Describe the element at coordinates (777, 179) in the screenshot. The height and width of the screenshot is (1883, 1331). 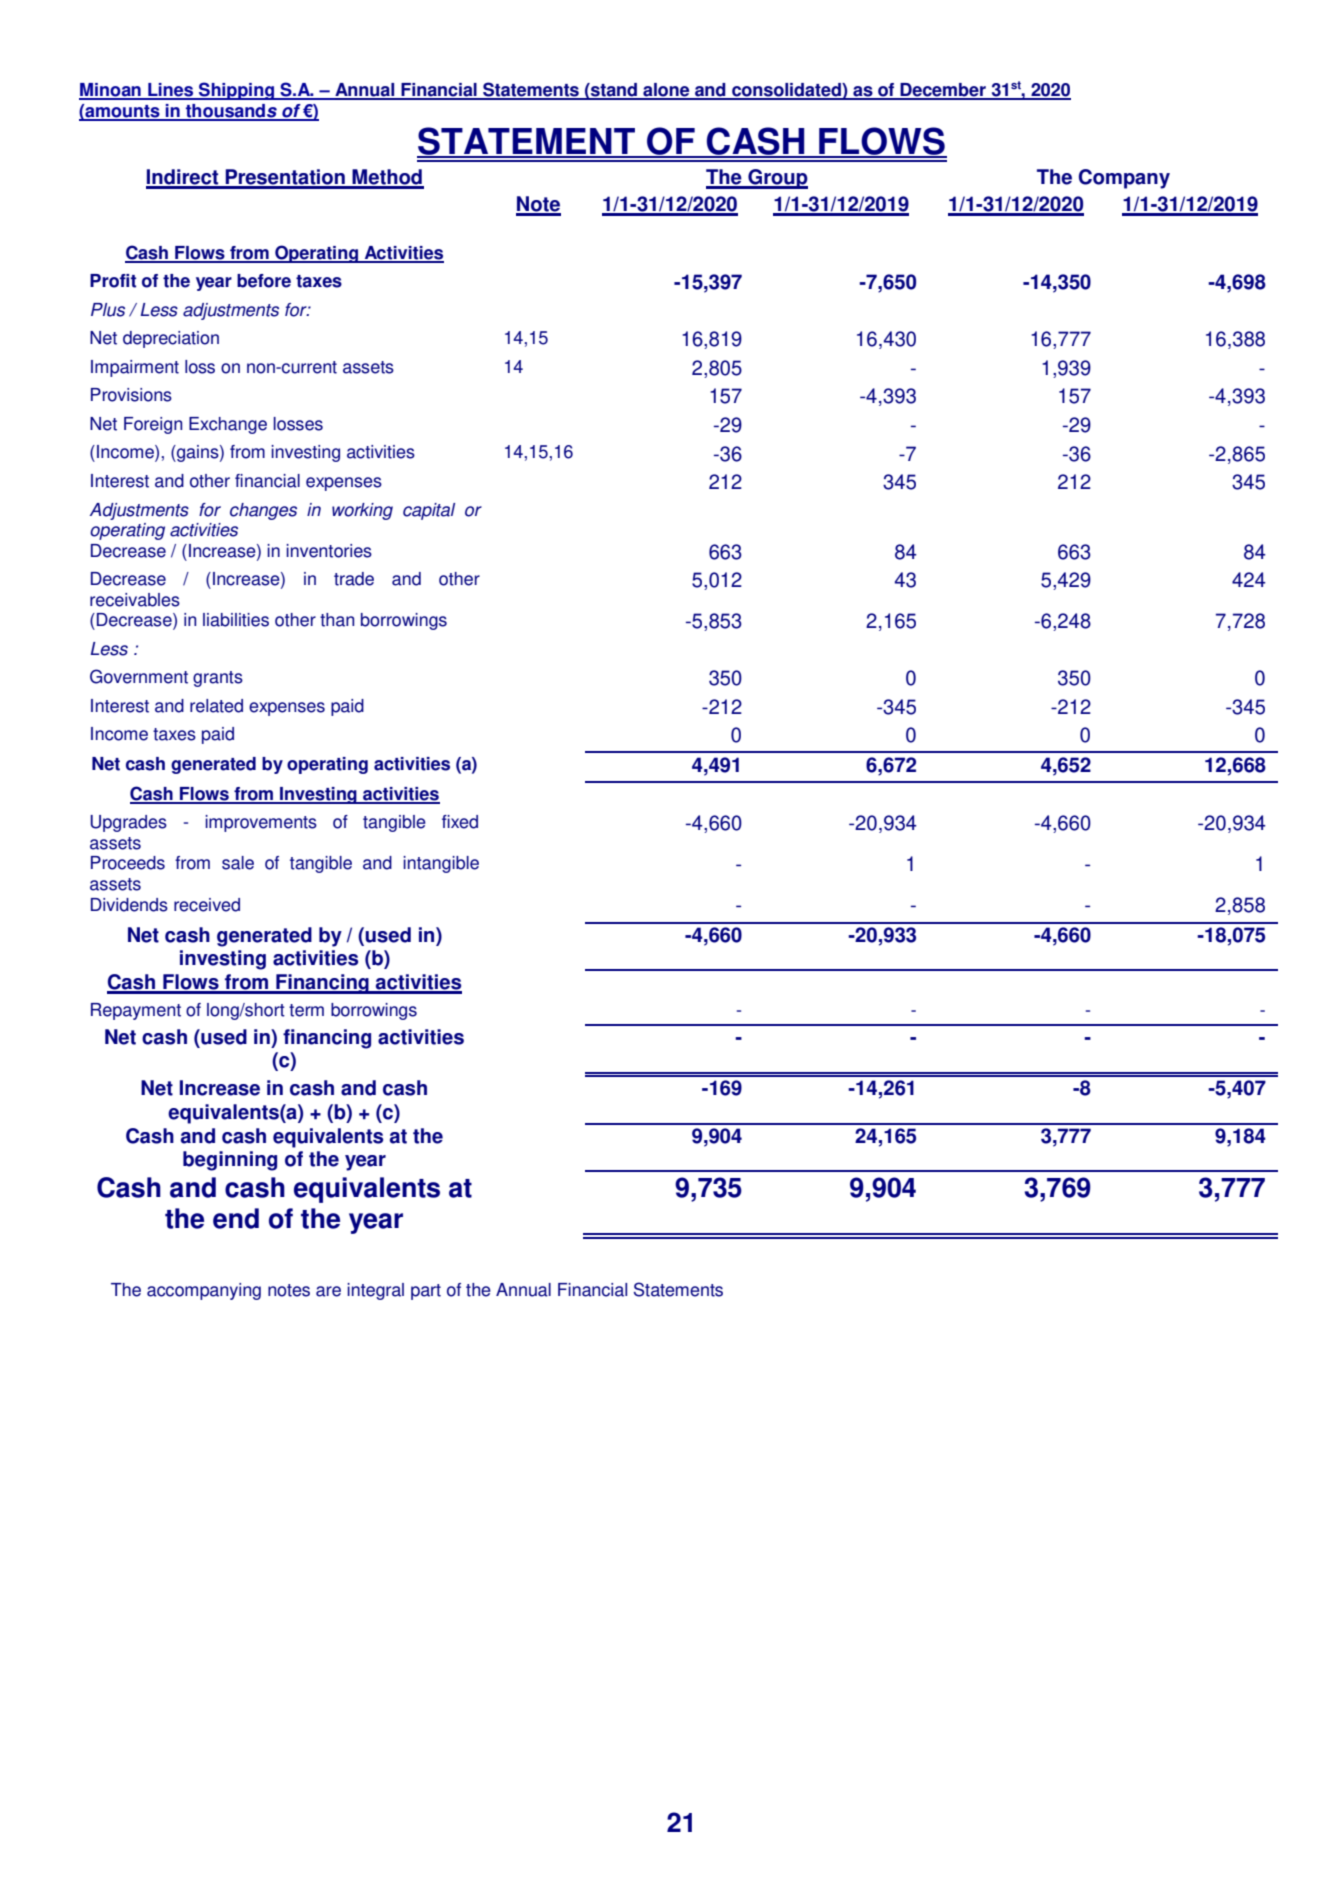
I see `Group` at that location.
